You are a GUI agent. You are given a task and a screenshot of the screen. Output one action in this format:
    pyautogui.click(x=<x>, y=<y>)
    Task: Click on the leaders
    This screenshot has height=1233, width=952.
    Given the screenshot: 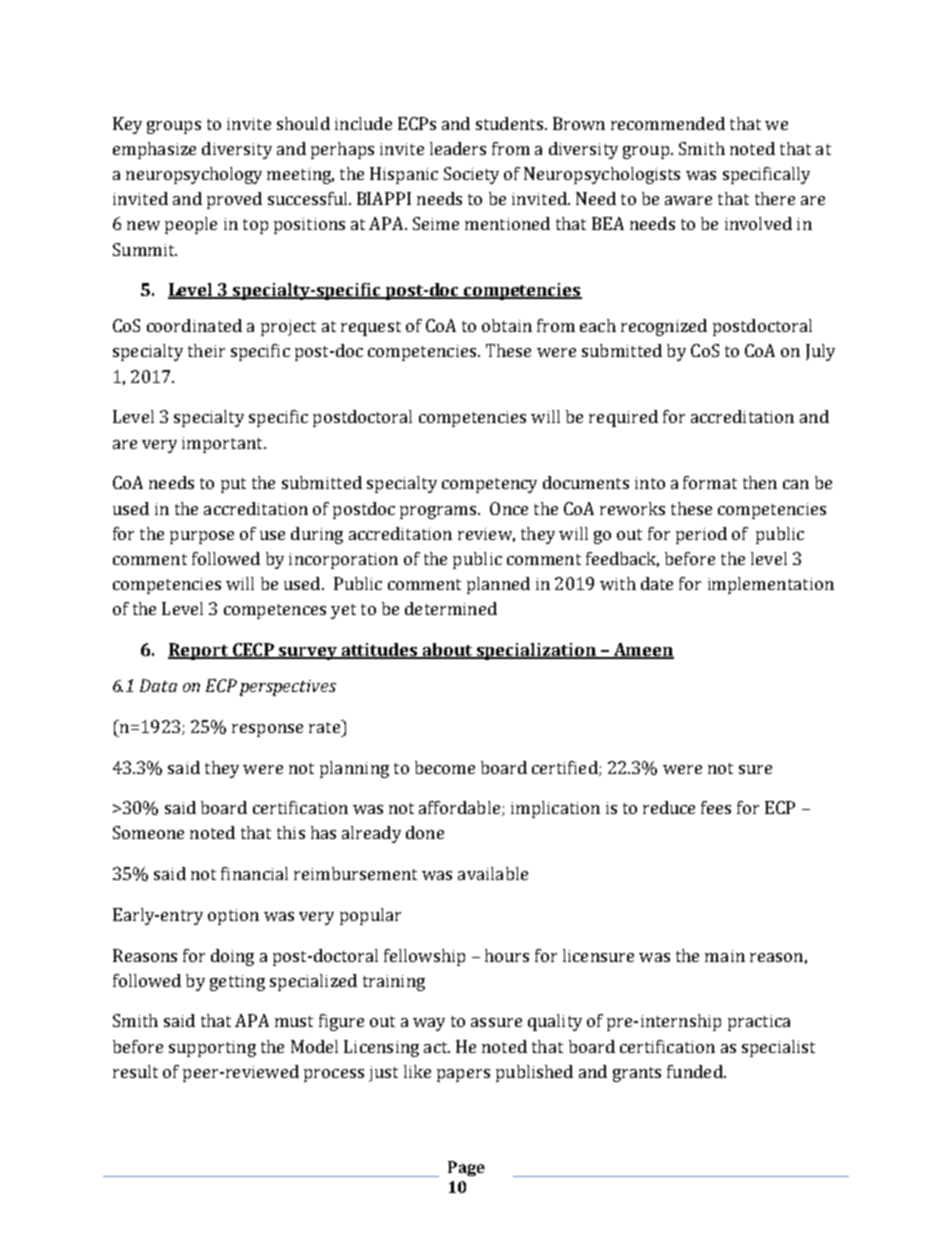 What is the action you would take?
    pyautogui.click(x=458, y=148)
